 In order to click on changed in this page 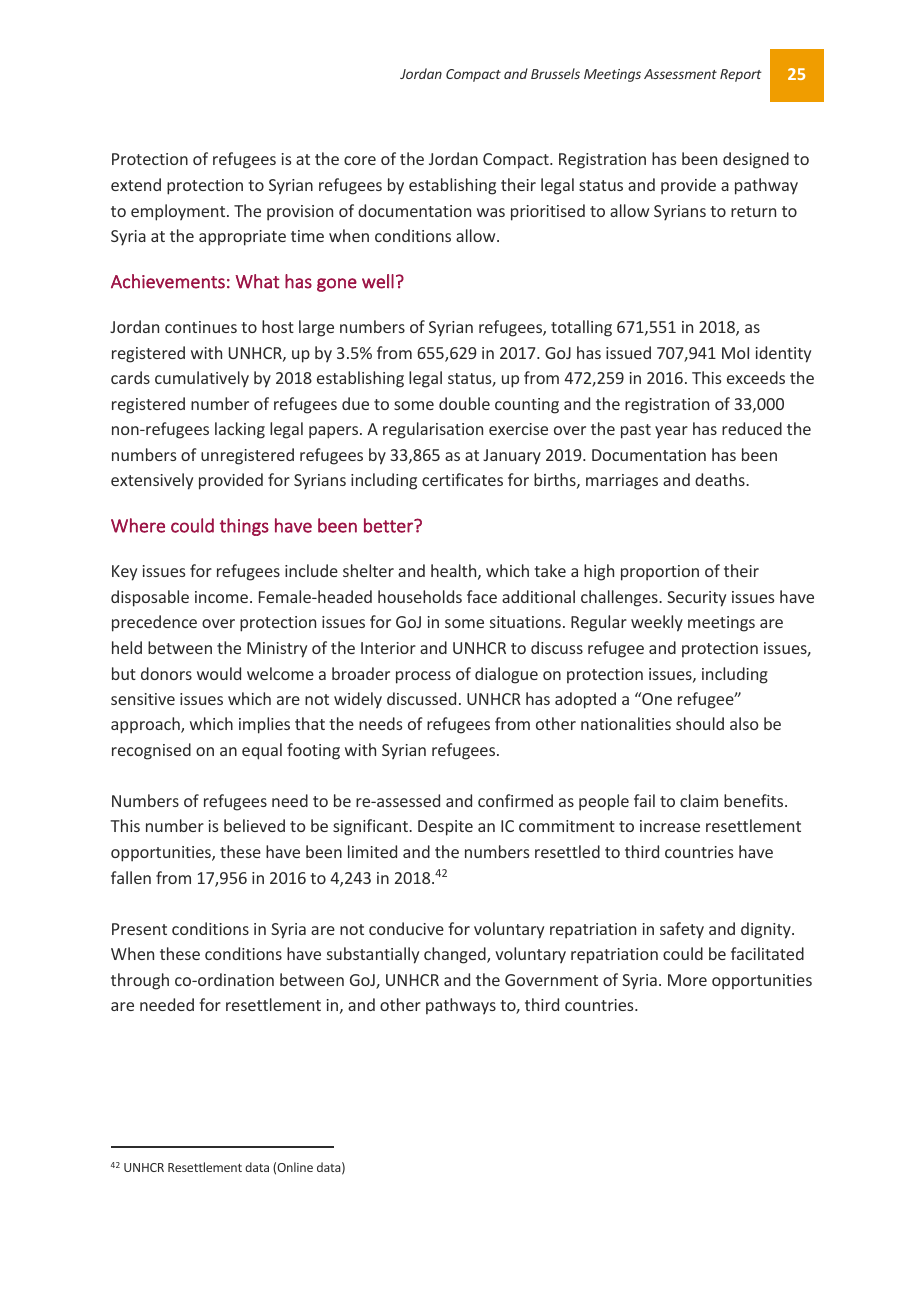, I will do `click(456, 955)`.
